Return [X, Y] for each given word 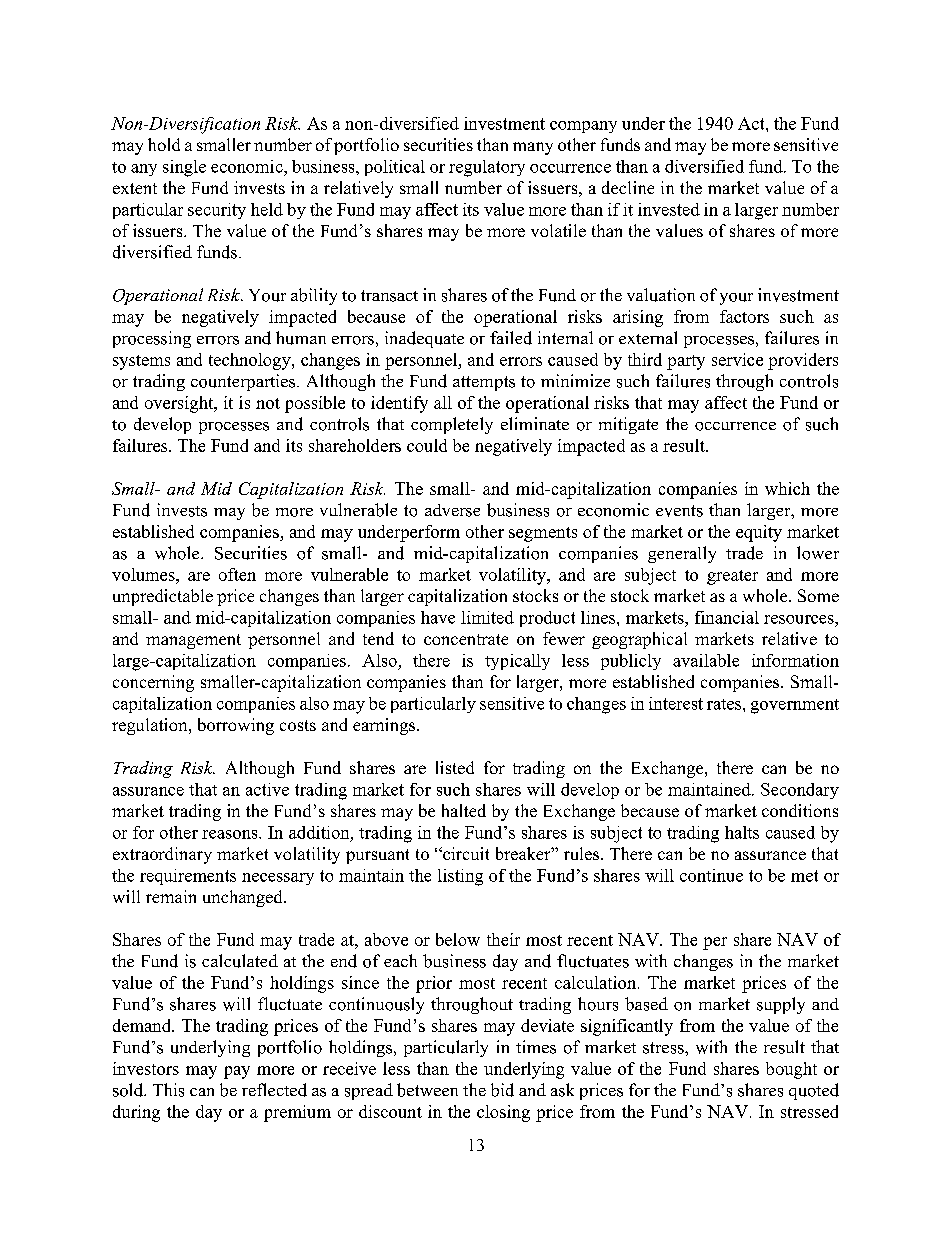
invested [669, 209]
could [427, 445]
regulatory [487, 168]
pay [237, 1072]
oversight [180, 404]
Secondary [800, 791]
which [787, 488]
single [184, 168]
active [267, 789]
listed [455, 767]
